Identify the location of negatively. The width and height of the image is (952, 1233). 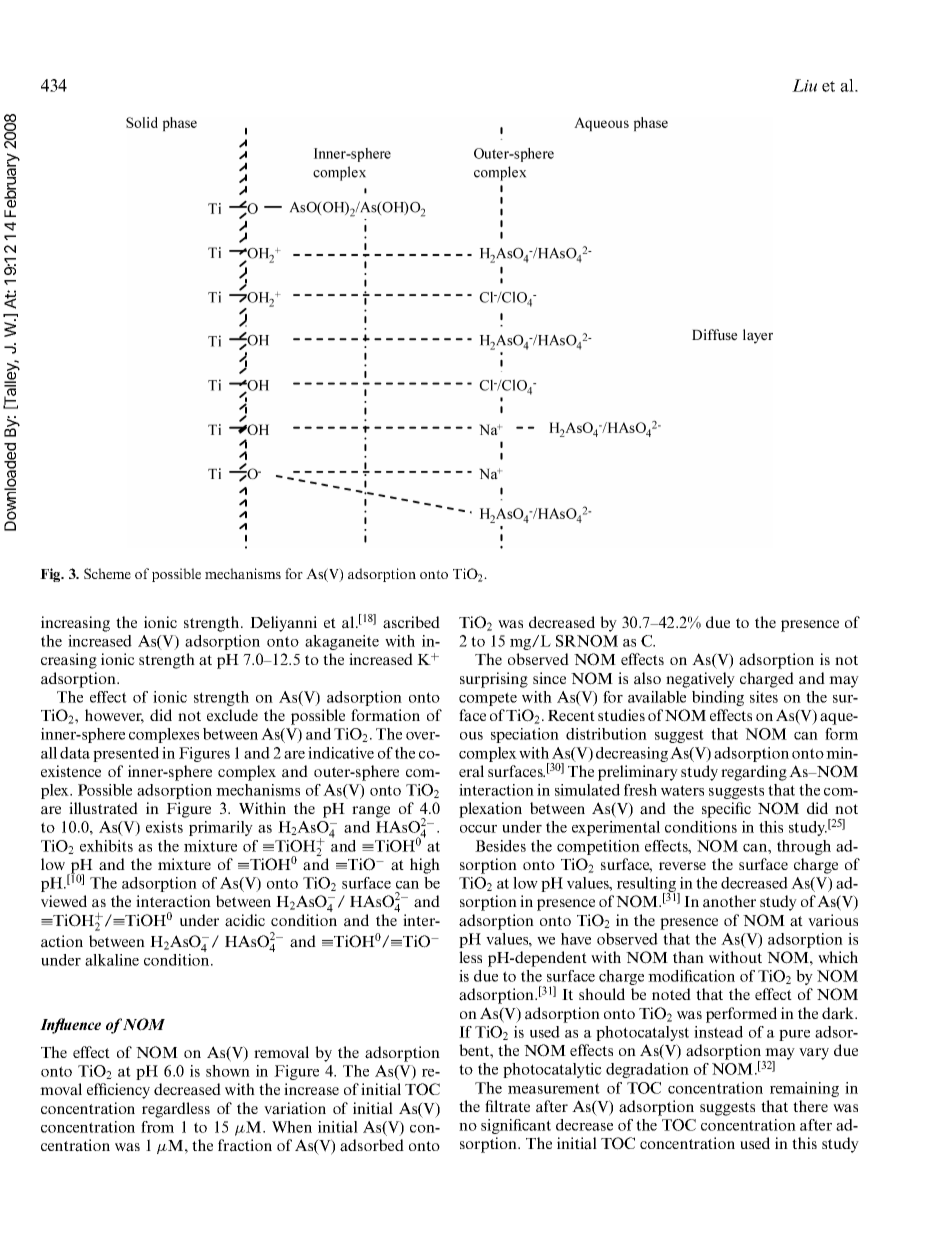
(700, 680).
